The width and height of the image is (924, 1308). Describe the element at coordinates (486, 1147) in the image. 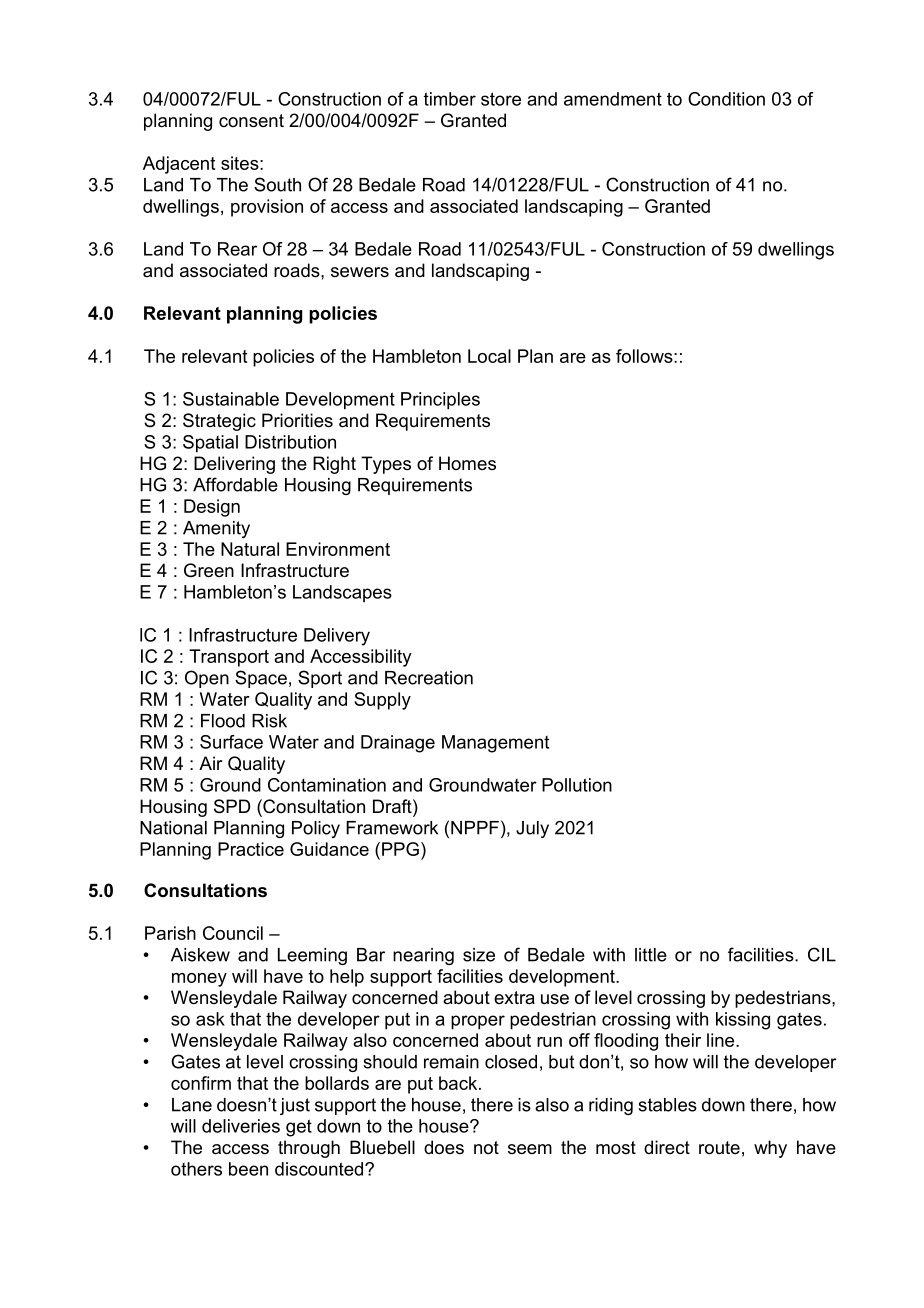

I see `not` at that location.
